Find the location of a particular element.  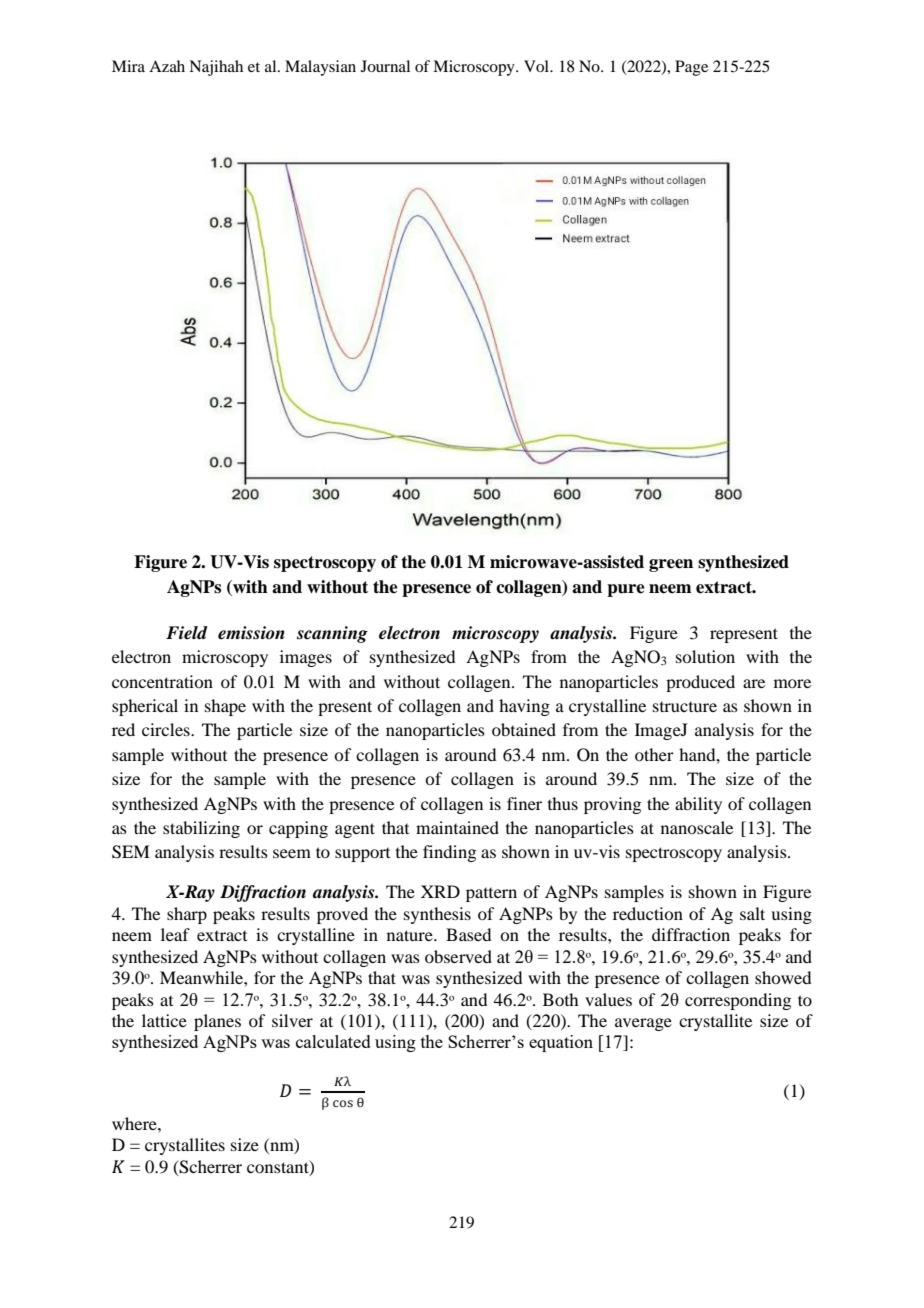

Vol is located at coordinates (537, 66).
